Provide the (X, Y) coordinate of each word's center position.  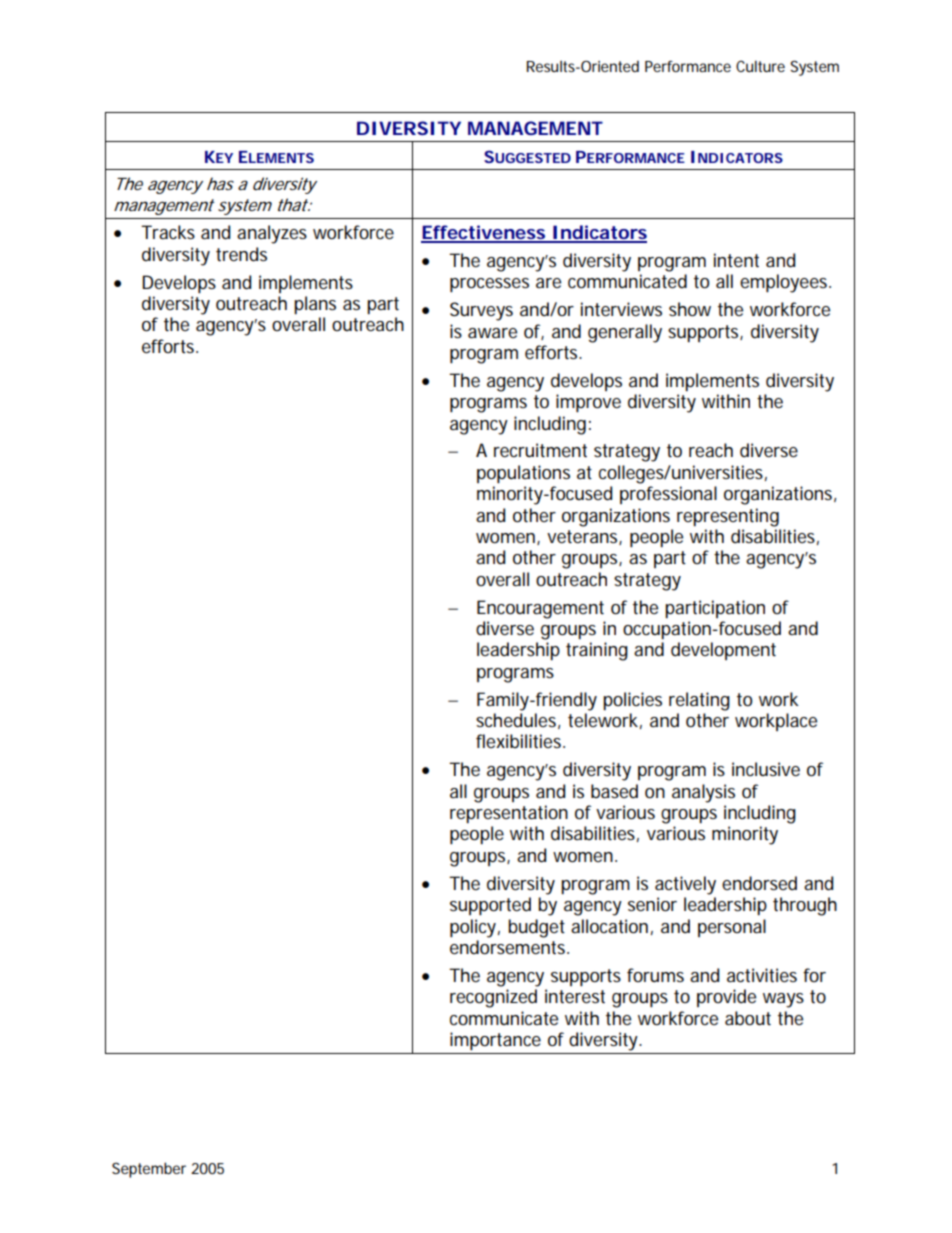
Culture (760, 66)
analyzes (272, 234)
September (149, 1170)
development (723, 651)
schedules (516, 720)
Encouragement (540, 609)
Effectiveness (483, 233)
